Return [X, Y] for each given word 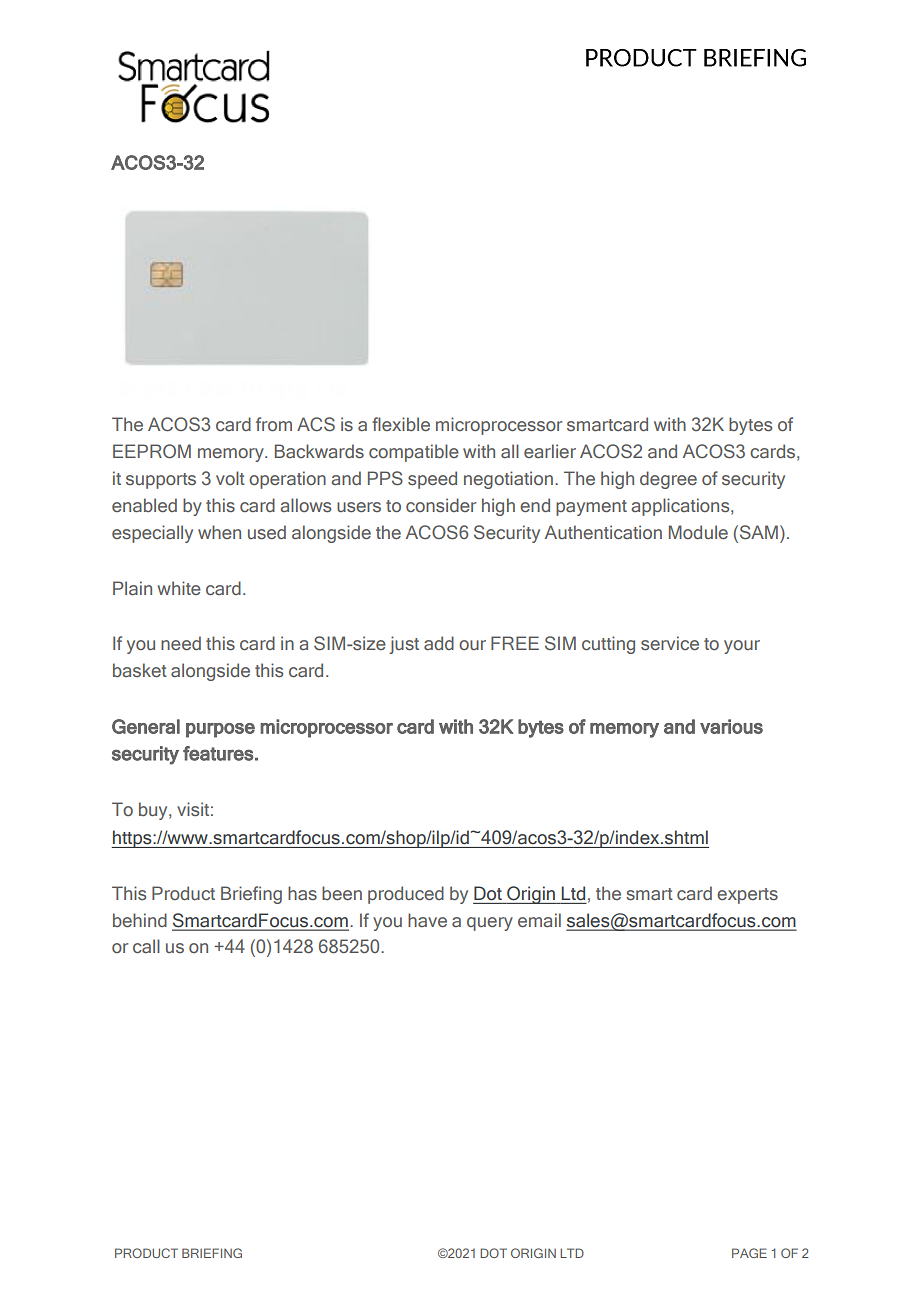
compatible [414, 453]
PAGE [749, 1253]
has [302, 893]
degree [668, 480]
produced [406, 895]
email [539, 920]
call [146, 946]
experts [747, 896]
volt [230, 478]
